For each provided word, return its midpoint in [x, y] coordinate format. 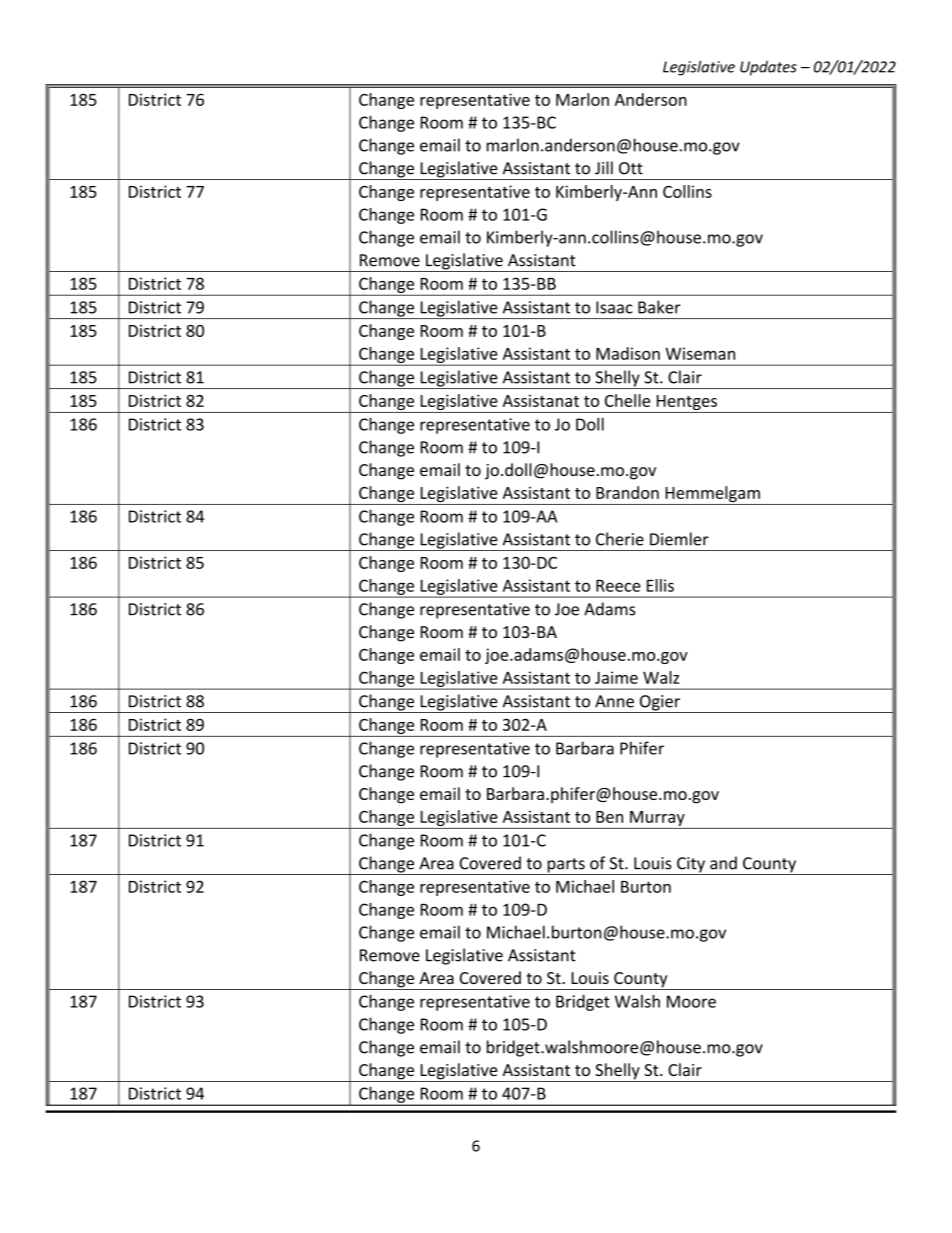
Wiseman [700, 353]
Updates [768, 68]
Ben [609, 817]
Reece [618, 586]
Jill [604, 168]
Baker [659, 307]
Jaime [616, 677]
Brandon [627, 492]
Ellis [660, 585]
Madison [628, 353]
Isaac [614, 307]
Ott [631, 168]
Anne [614, 701]
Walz [661, 677]
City [691, 866]
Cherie [620, 539]
